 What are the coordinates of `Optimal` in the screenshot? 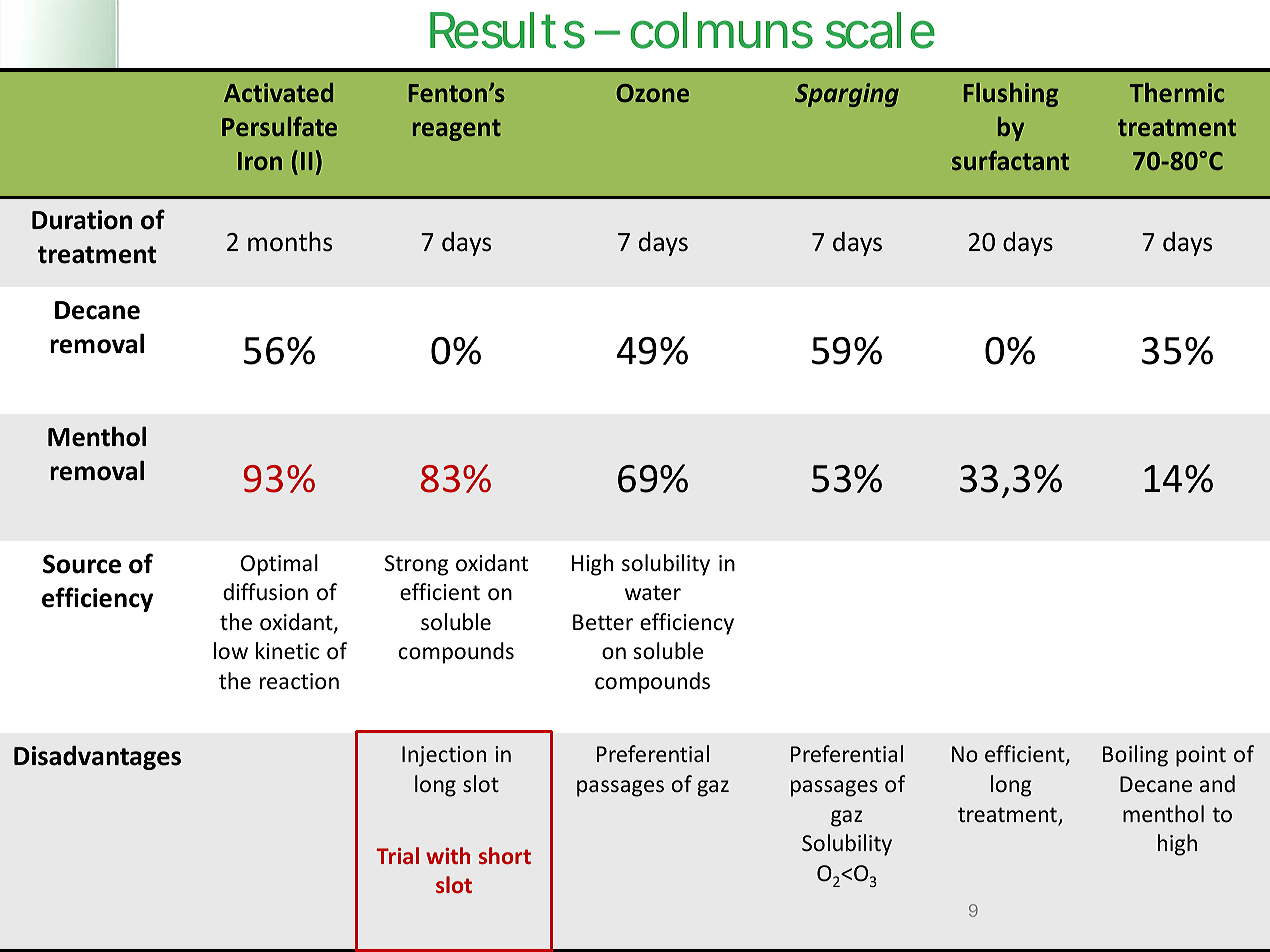 It's located at (279, 565).
